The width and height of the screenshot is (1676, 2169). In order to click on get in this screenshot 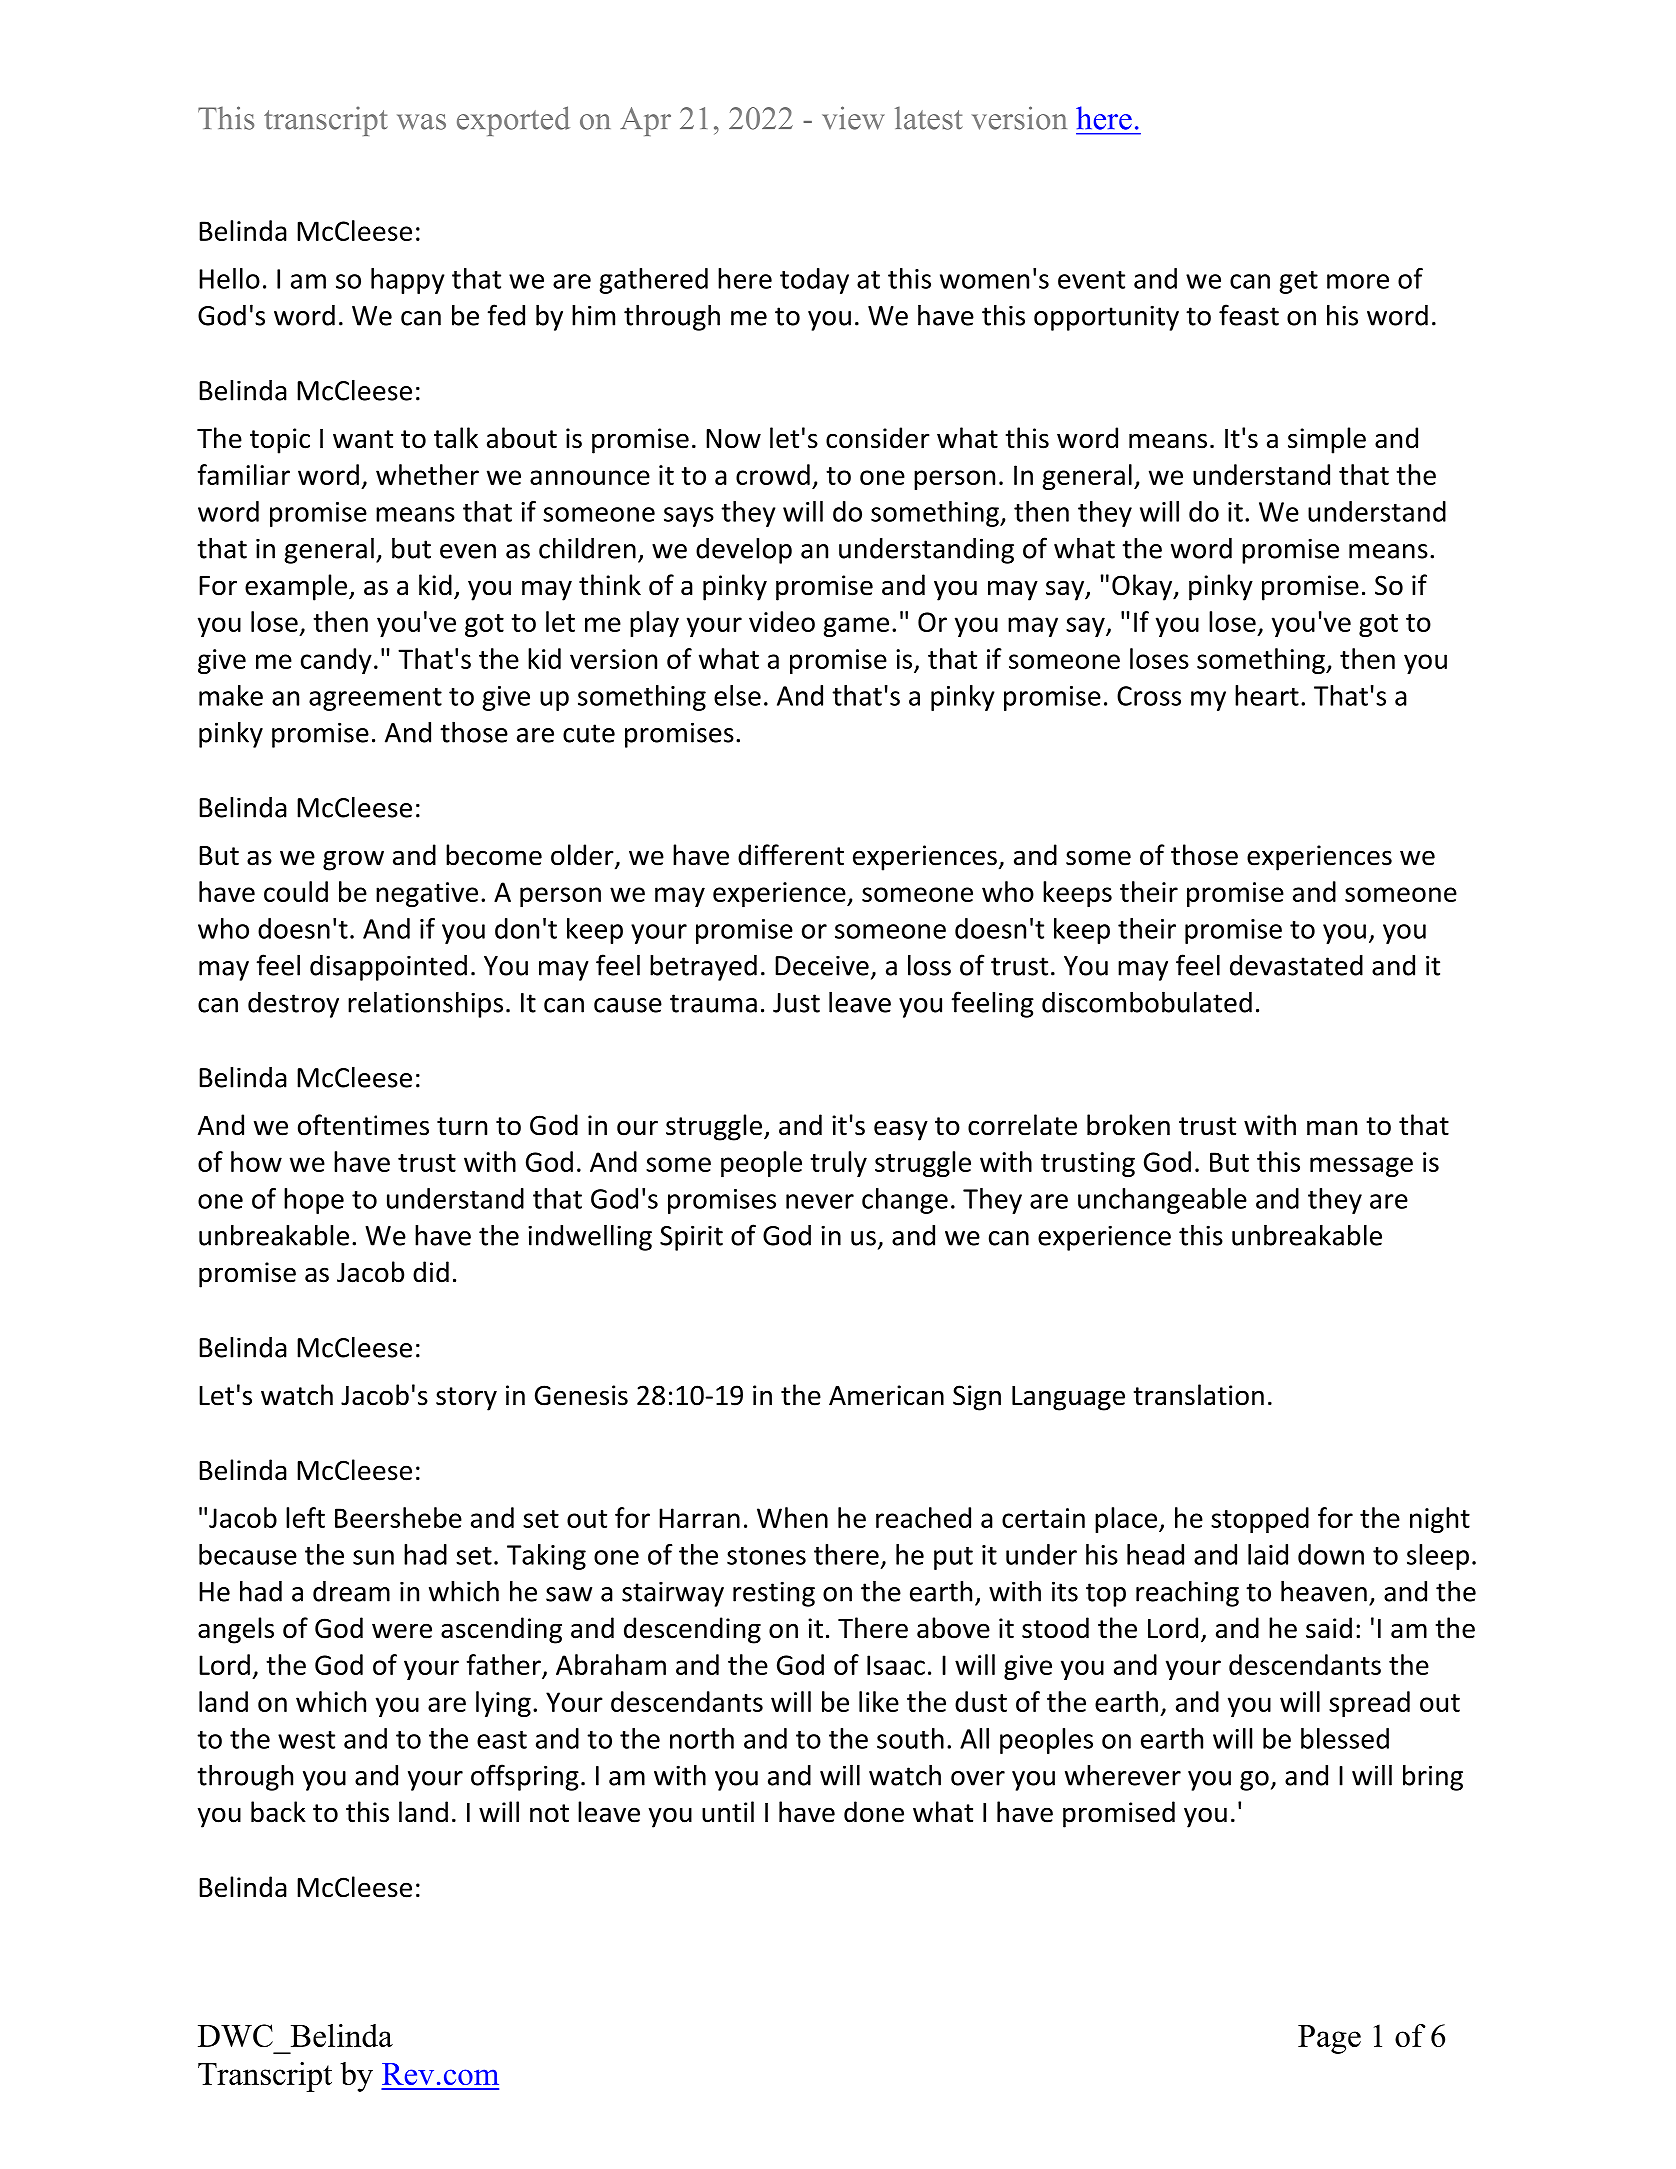, I will do `click(1299, 282)`.
